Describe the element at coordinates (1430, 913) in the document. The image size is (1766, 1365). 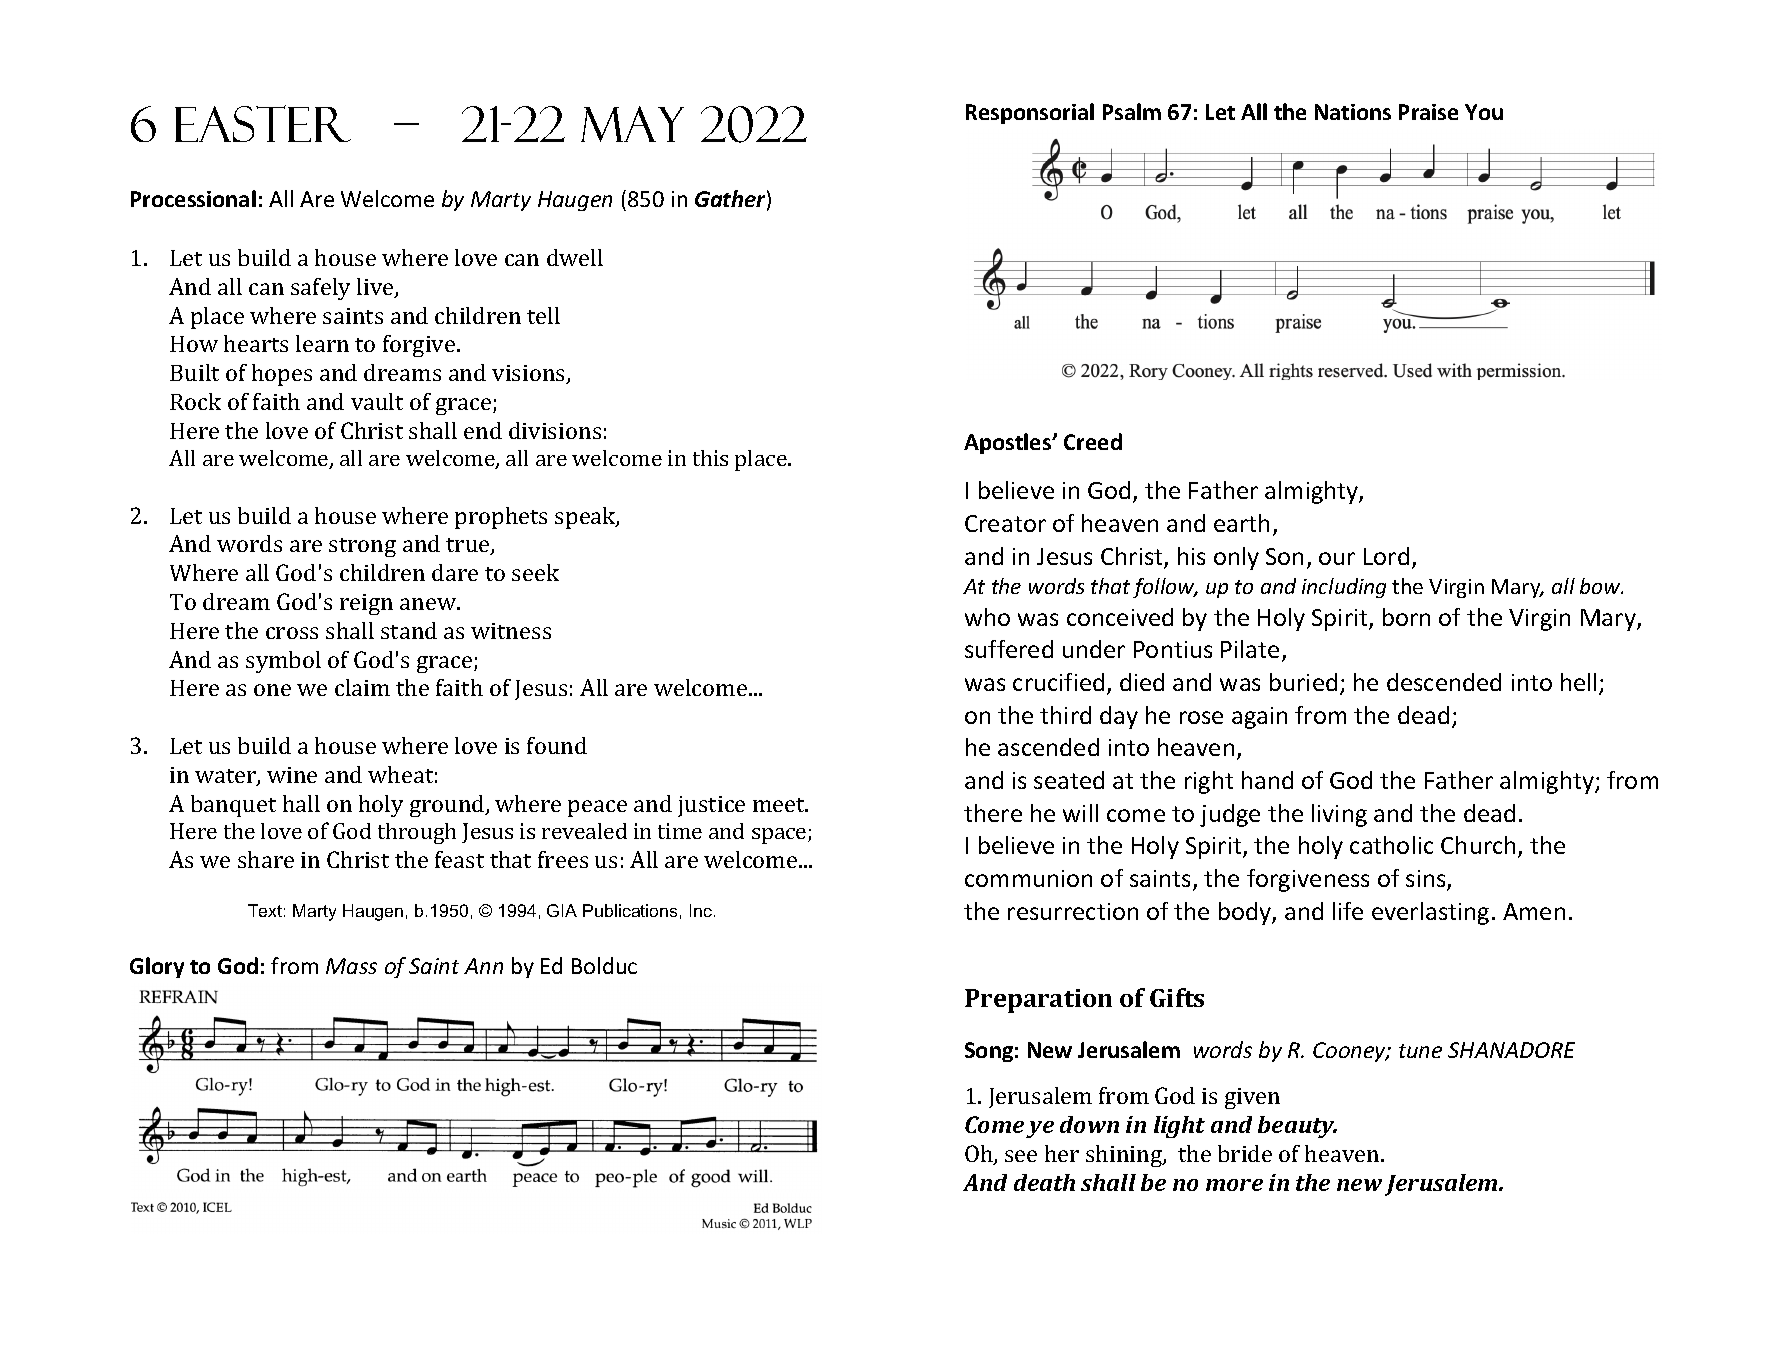
I see `everlasting` at that location.
